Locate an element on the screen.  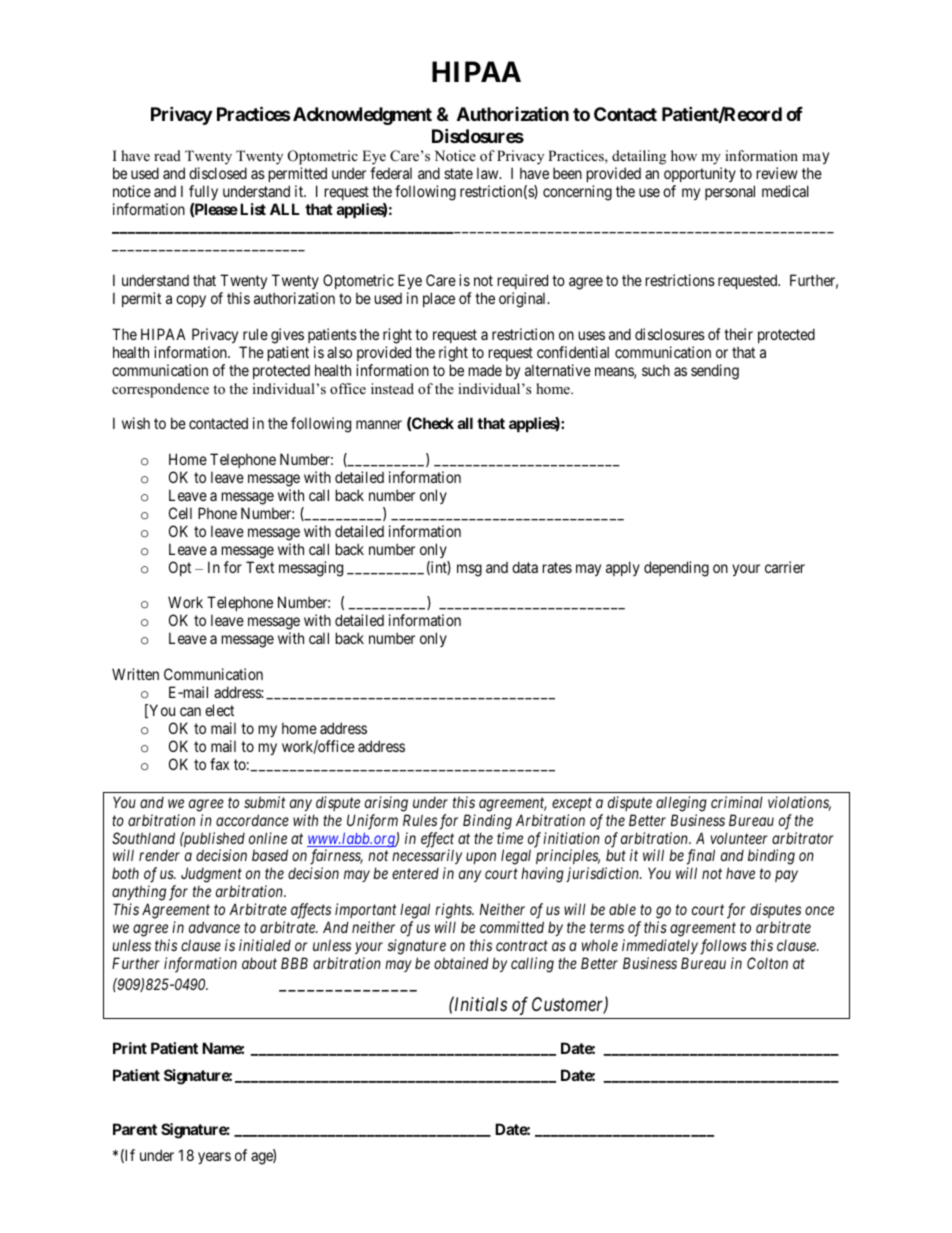
disclosed is located at coordinates (218, 173).
